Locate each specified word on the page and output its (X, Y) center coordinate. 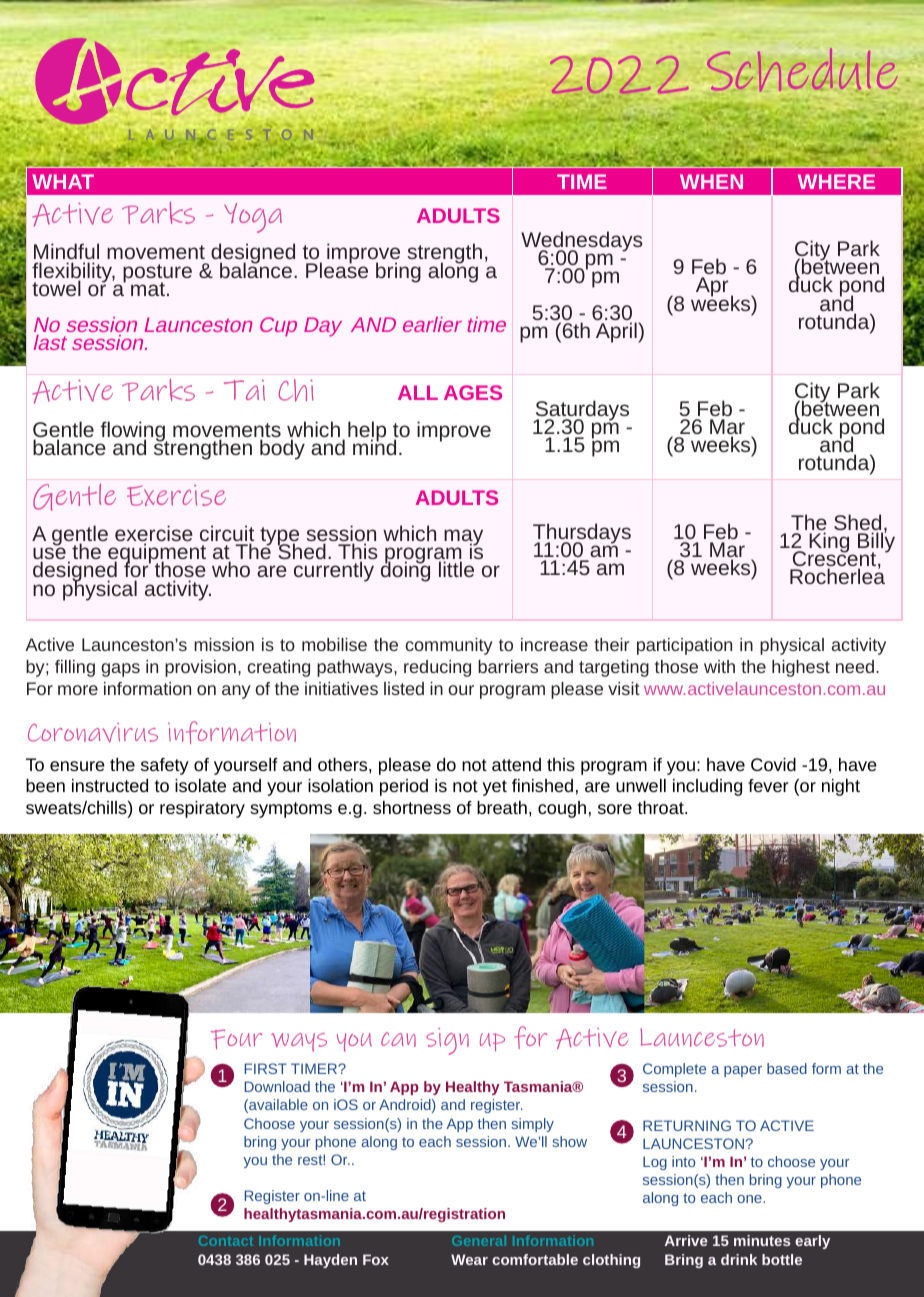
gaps (120, 670)
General (479, 1240)
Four (236, 1039)
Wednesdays (582, 242)
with (719, 666)
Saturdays (581, 411)
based (787, 1068)
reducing (437, 668)
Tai (244, 390)
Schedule (803, 71)
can (398, 1039)
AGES (473, 392)
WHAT (63, 181)
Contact (226, 1241)
